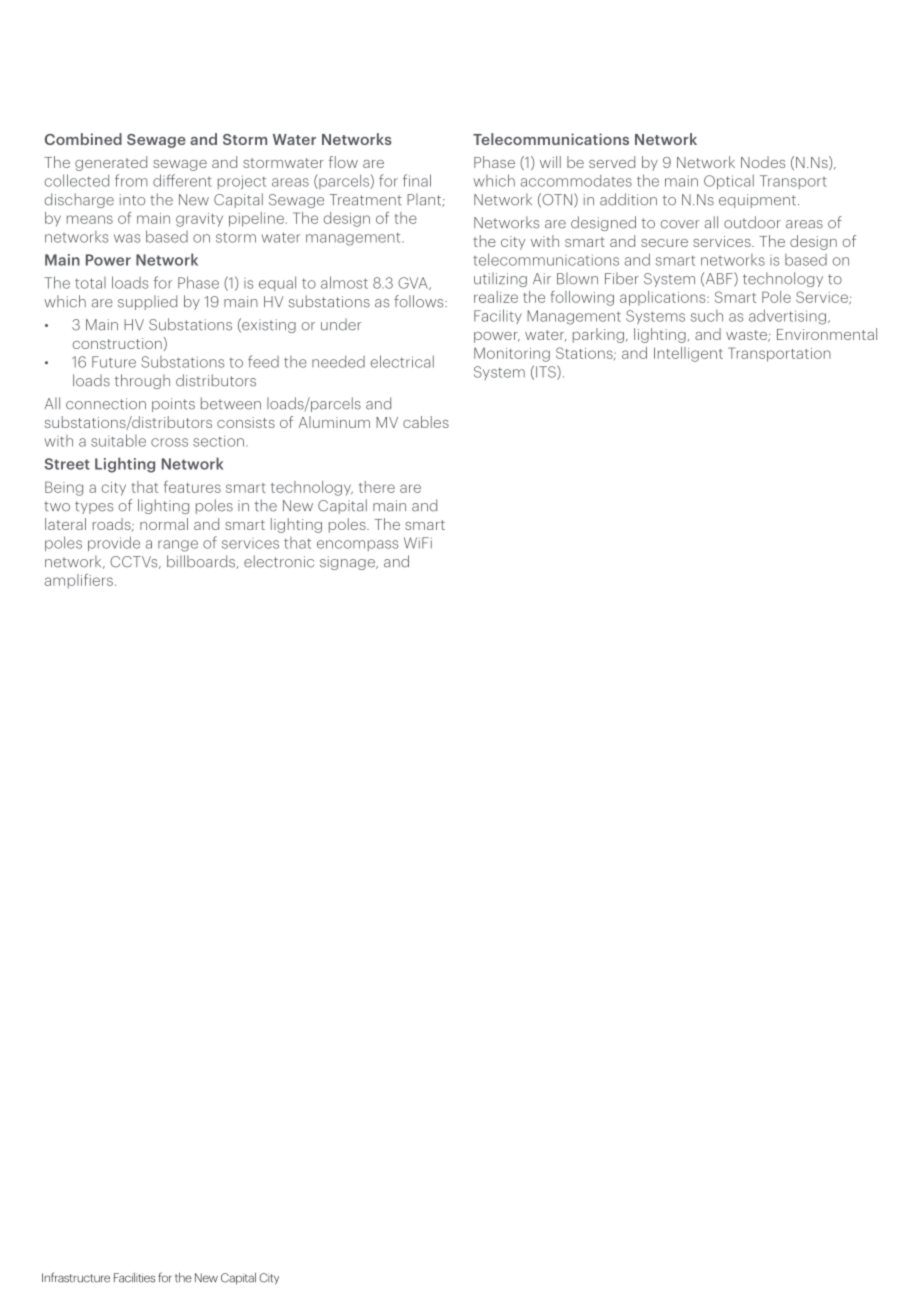 The image size is (924, 1308). Describe the element at coordinates (131, 180) in the page. I see `from` at that location.
